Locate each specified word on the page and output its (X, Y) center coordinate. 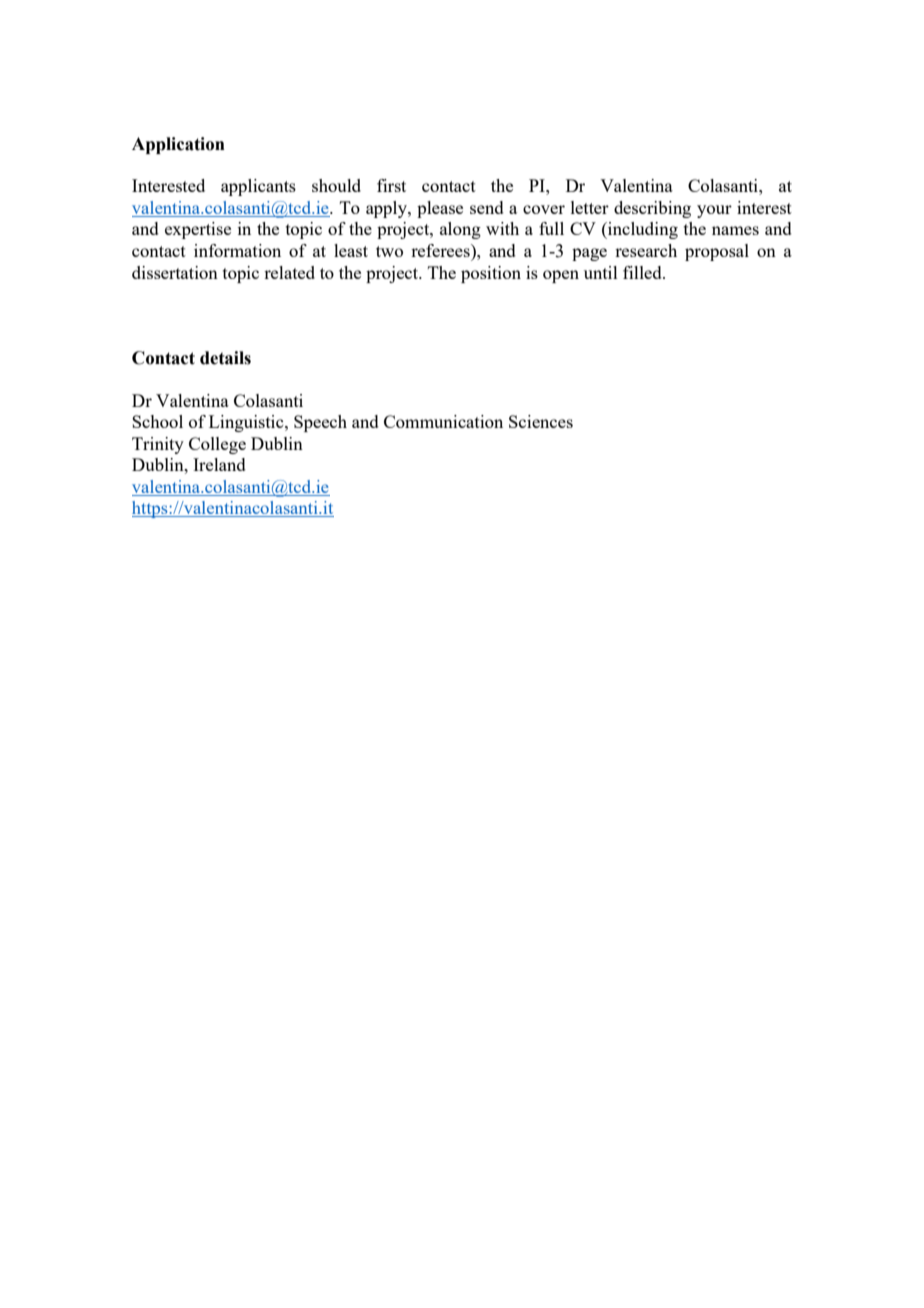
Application (178, 145)
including (642, 230)
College (217, 445)
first (391, 185)
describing (652, 209)
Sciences (541, 421)
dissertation (175, 272)
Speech (320, 423)
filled (643, 272)
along (460, 230)
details (225, 358)
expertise (198, 230)
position (491, 274)
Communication (443, 421)
